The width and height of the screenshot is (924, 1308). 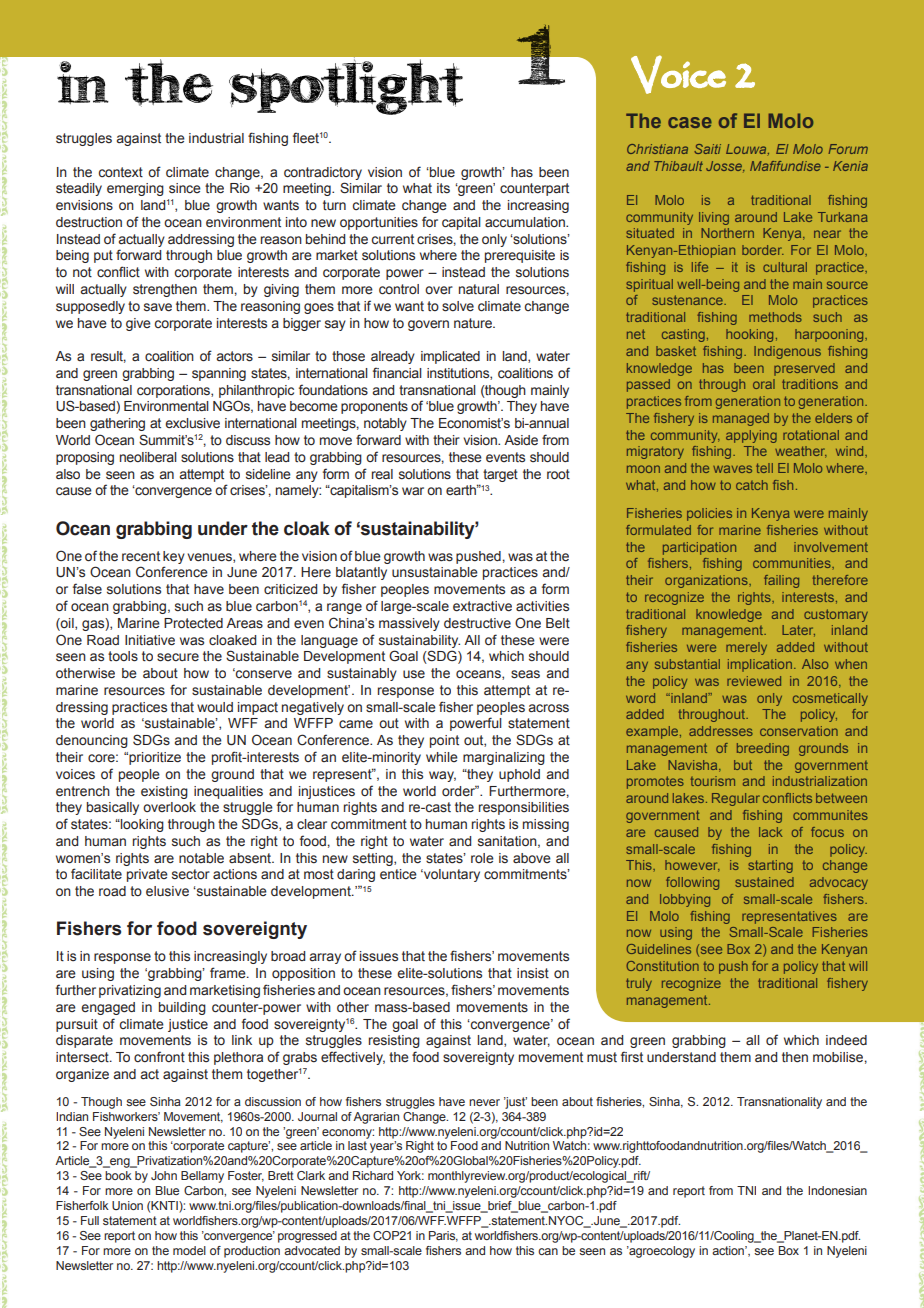 I want to click on Indonesian, so click(x=837, y=1190).
